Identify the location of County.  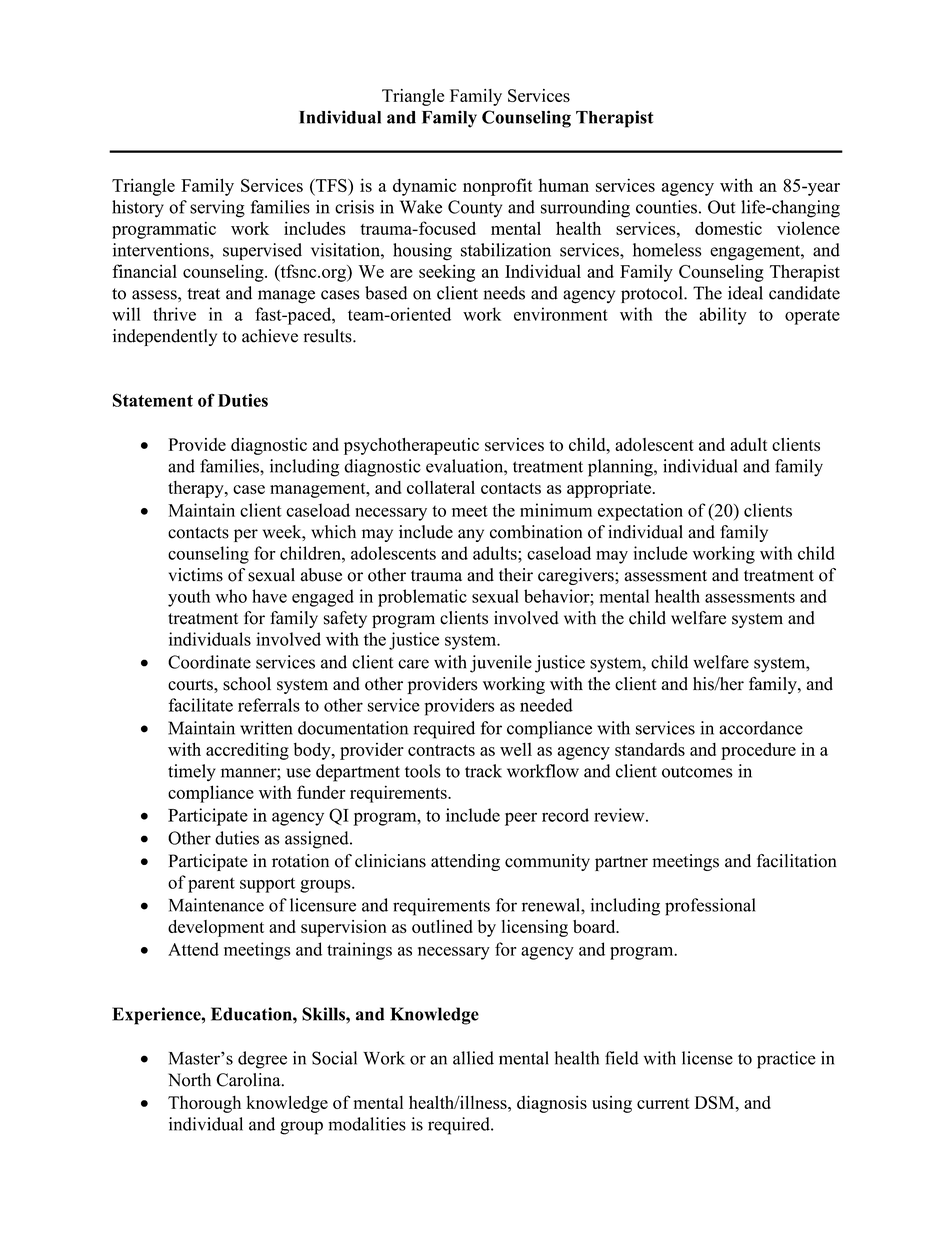
(475, 209).
